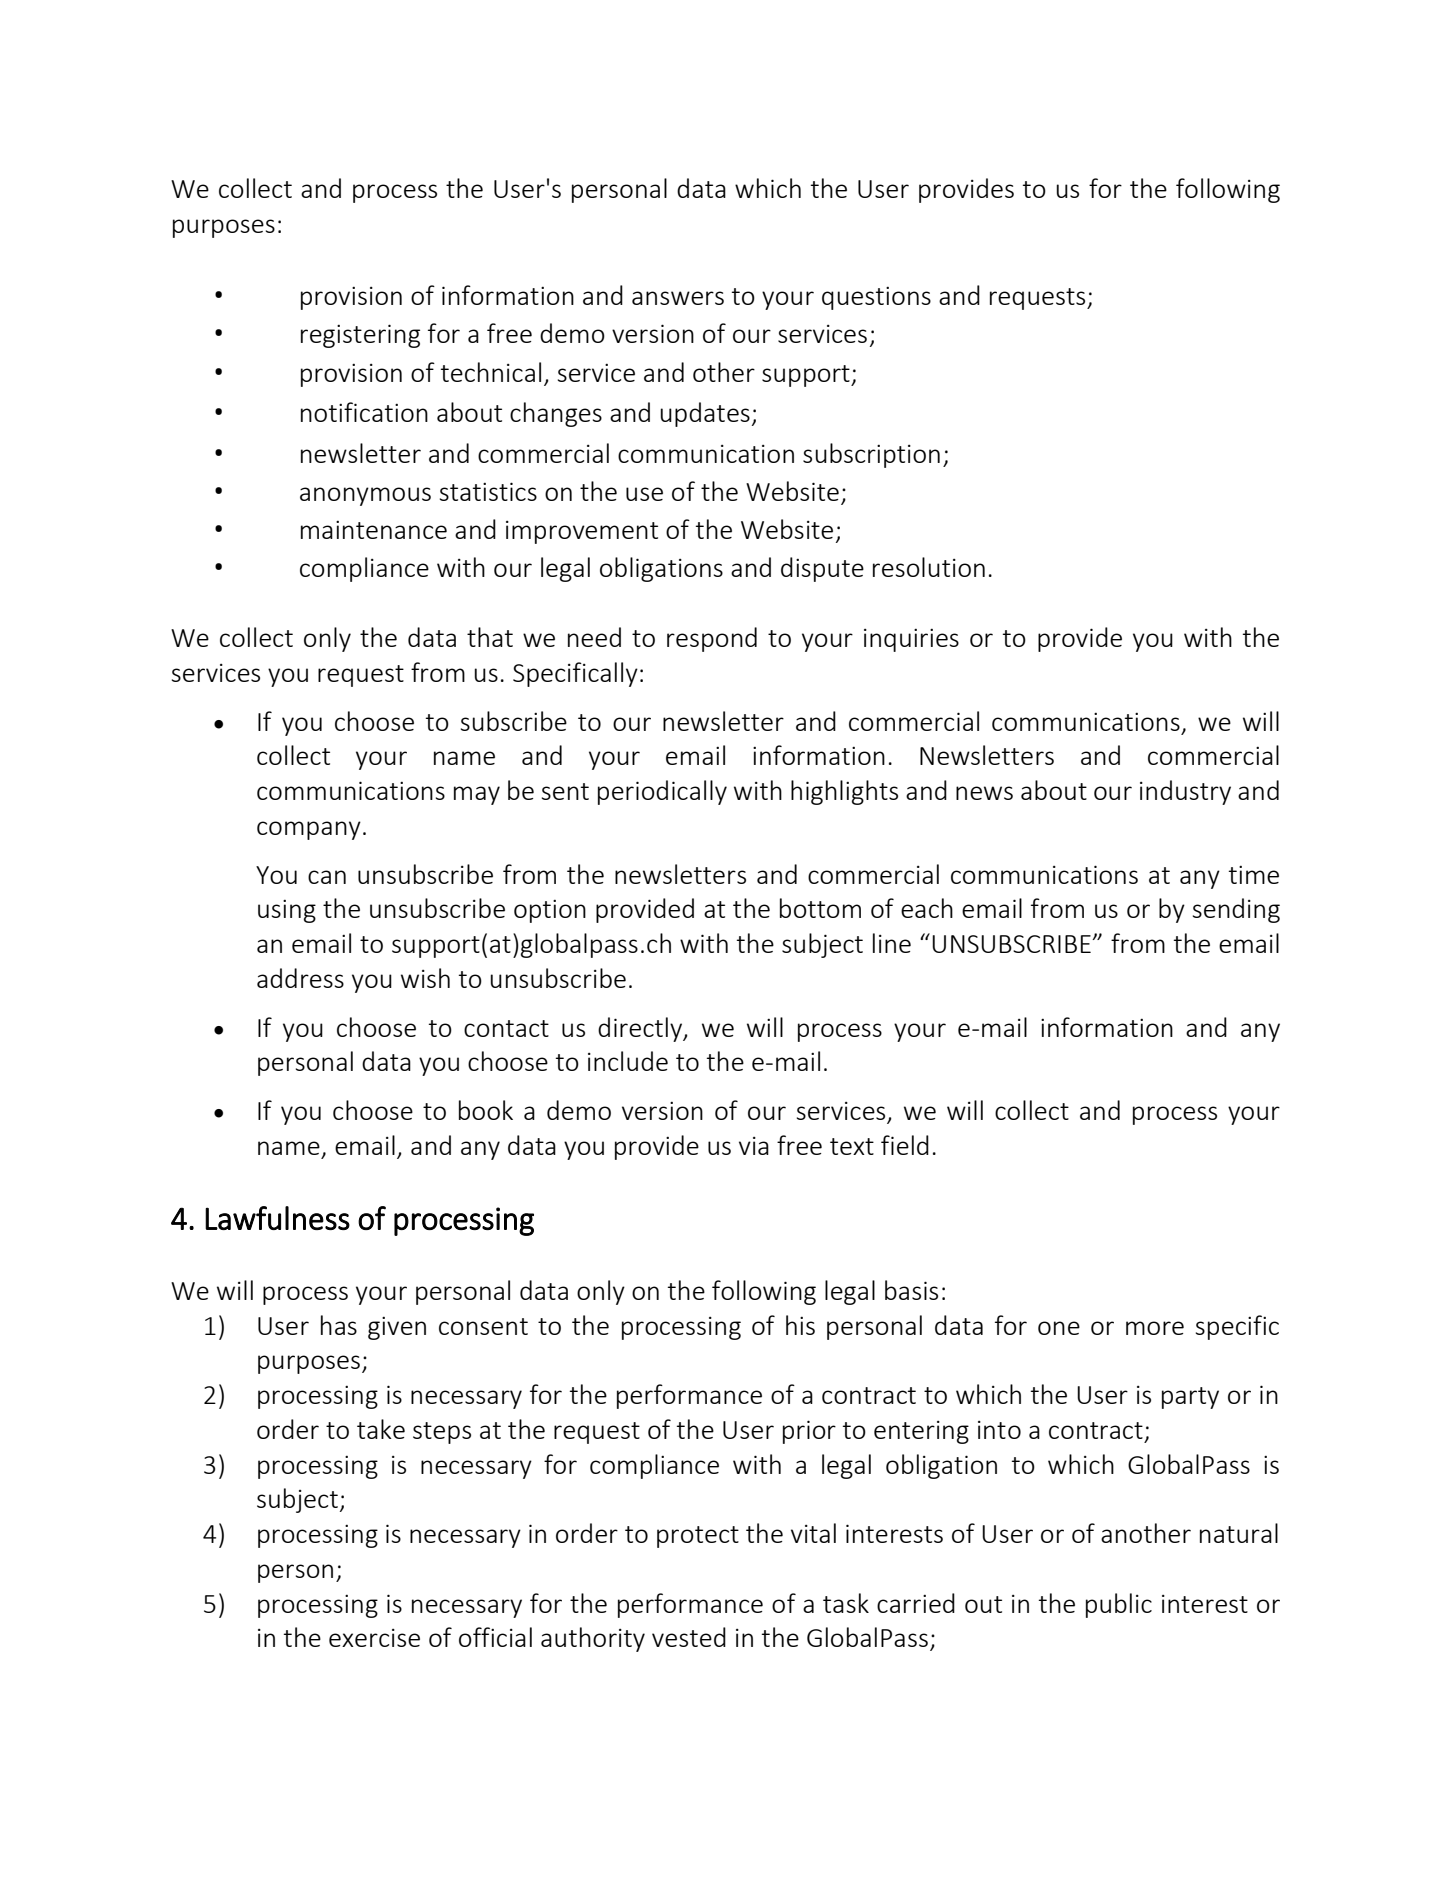 The height and width of the page is (1878, 1451). Describe the element at coordinates (360, 336) in the page. I see `registering` at that location.
